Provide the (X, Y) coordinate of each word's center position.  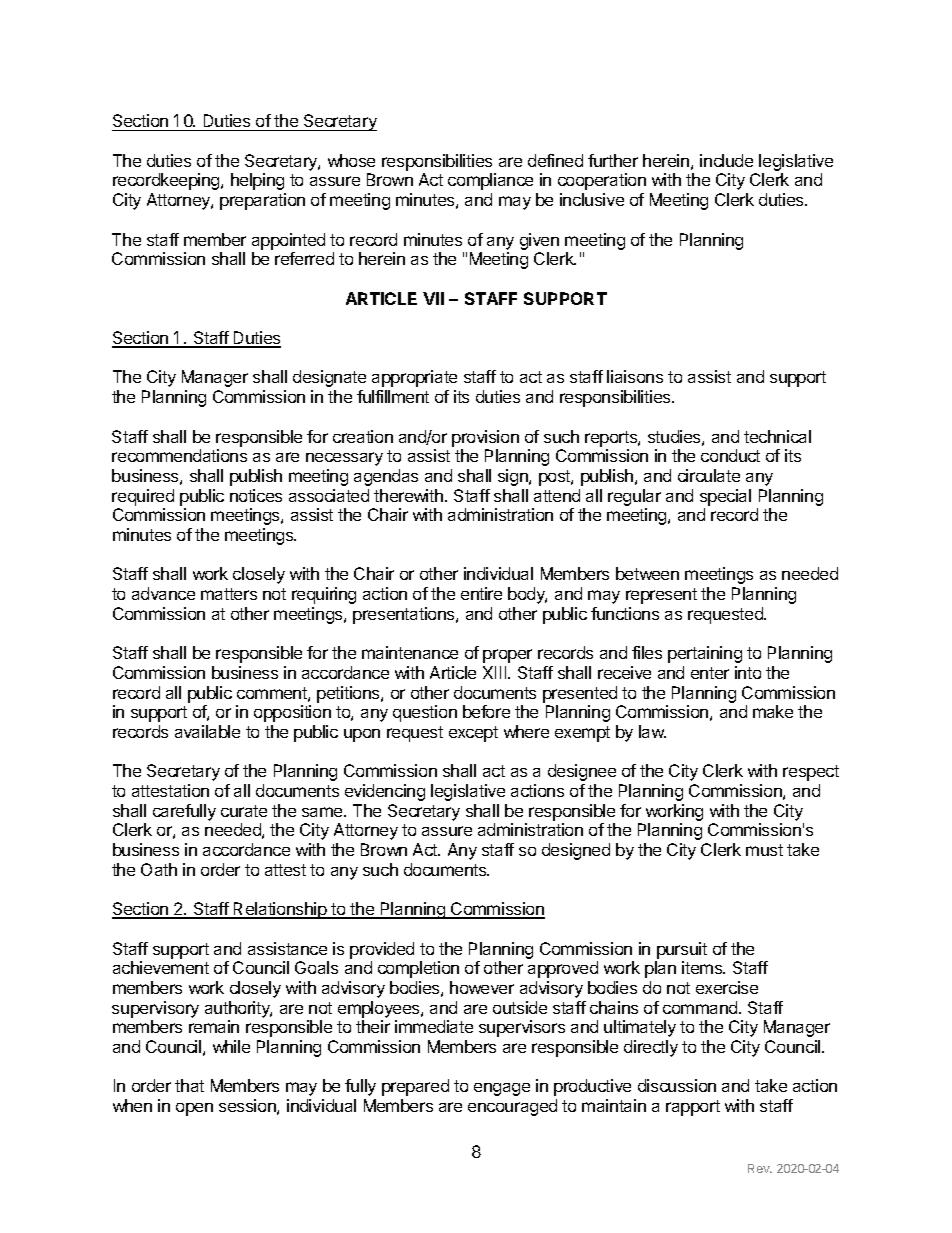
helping (257, 181)
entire (481, 593)
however (482, 987)
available (207, 731)
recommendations (179, 455)
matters (229, 594)
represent (661, 596)
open (194, 1109)
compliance (490, 181)
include (726, 160)
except (473, 734)
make (773, 711)
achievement (161, 967)
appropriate (414, 378)
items (703, 967)
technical (777, 436)
